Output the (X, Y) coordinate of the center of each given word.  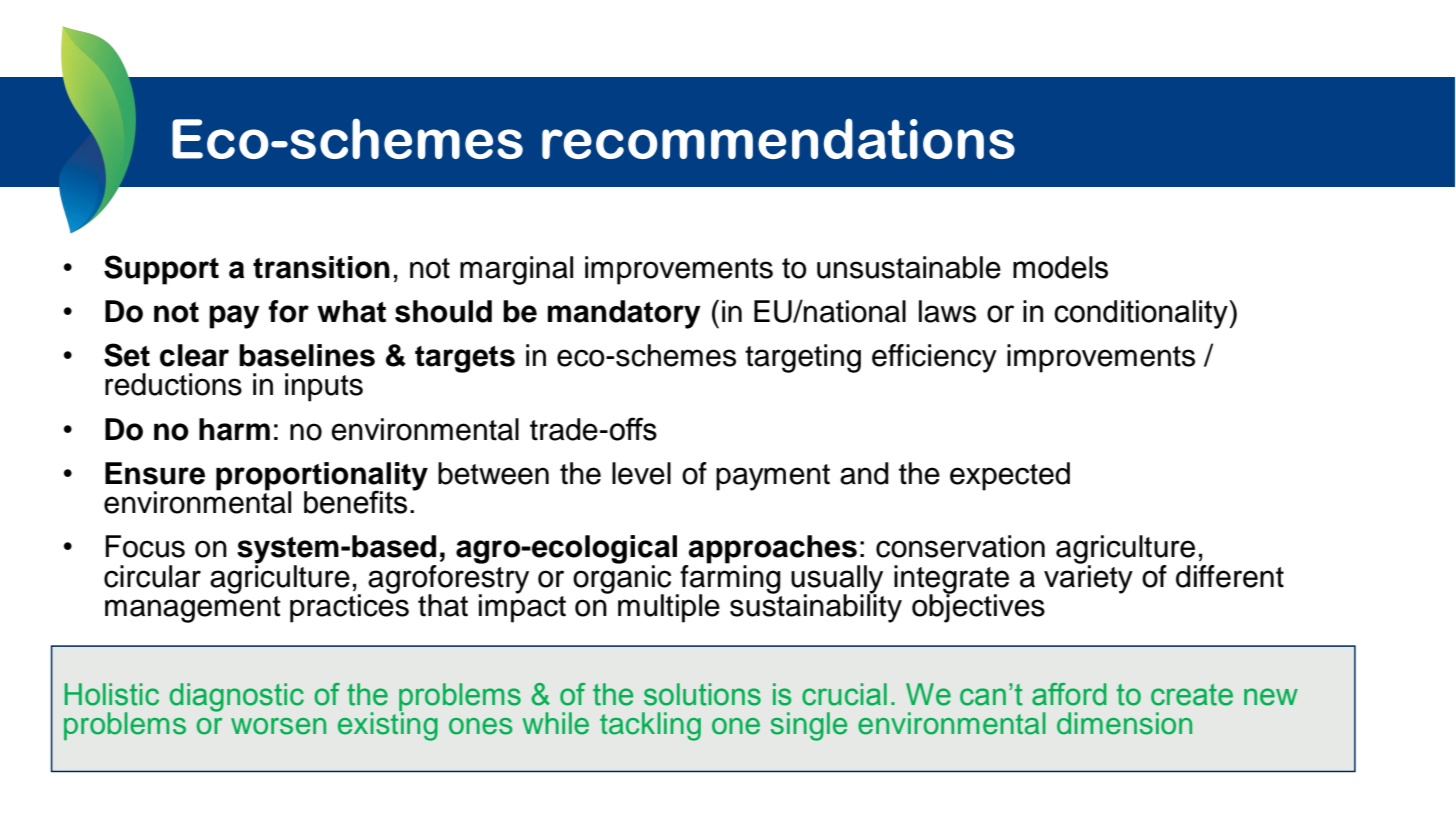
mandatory (624, 314)
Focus (145, 546)
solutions (702, 694)
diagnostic (236, 697)
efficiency (934, 358)
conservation (960, 546)
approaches (773, 550)
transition (321, 267)
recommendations (778, 138)
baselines (307, 355)
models (1060, 267)
